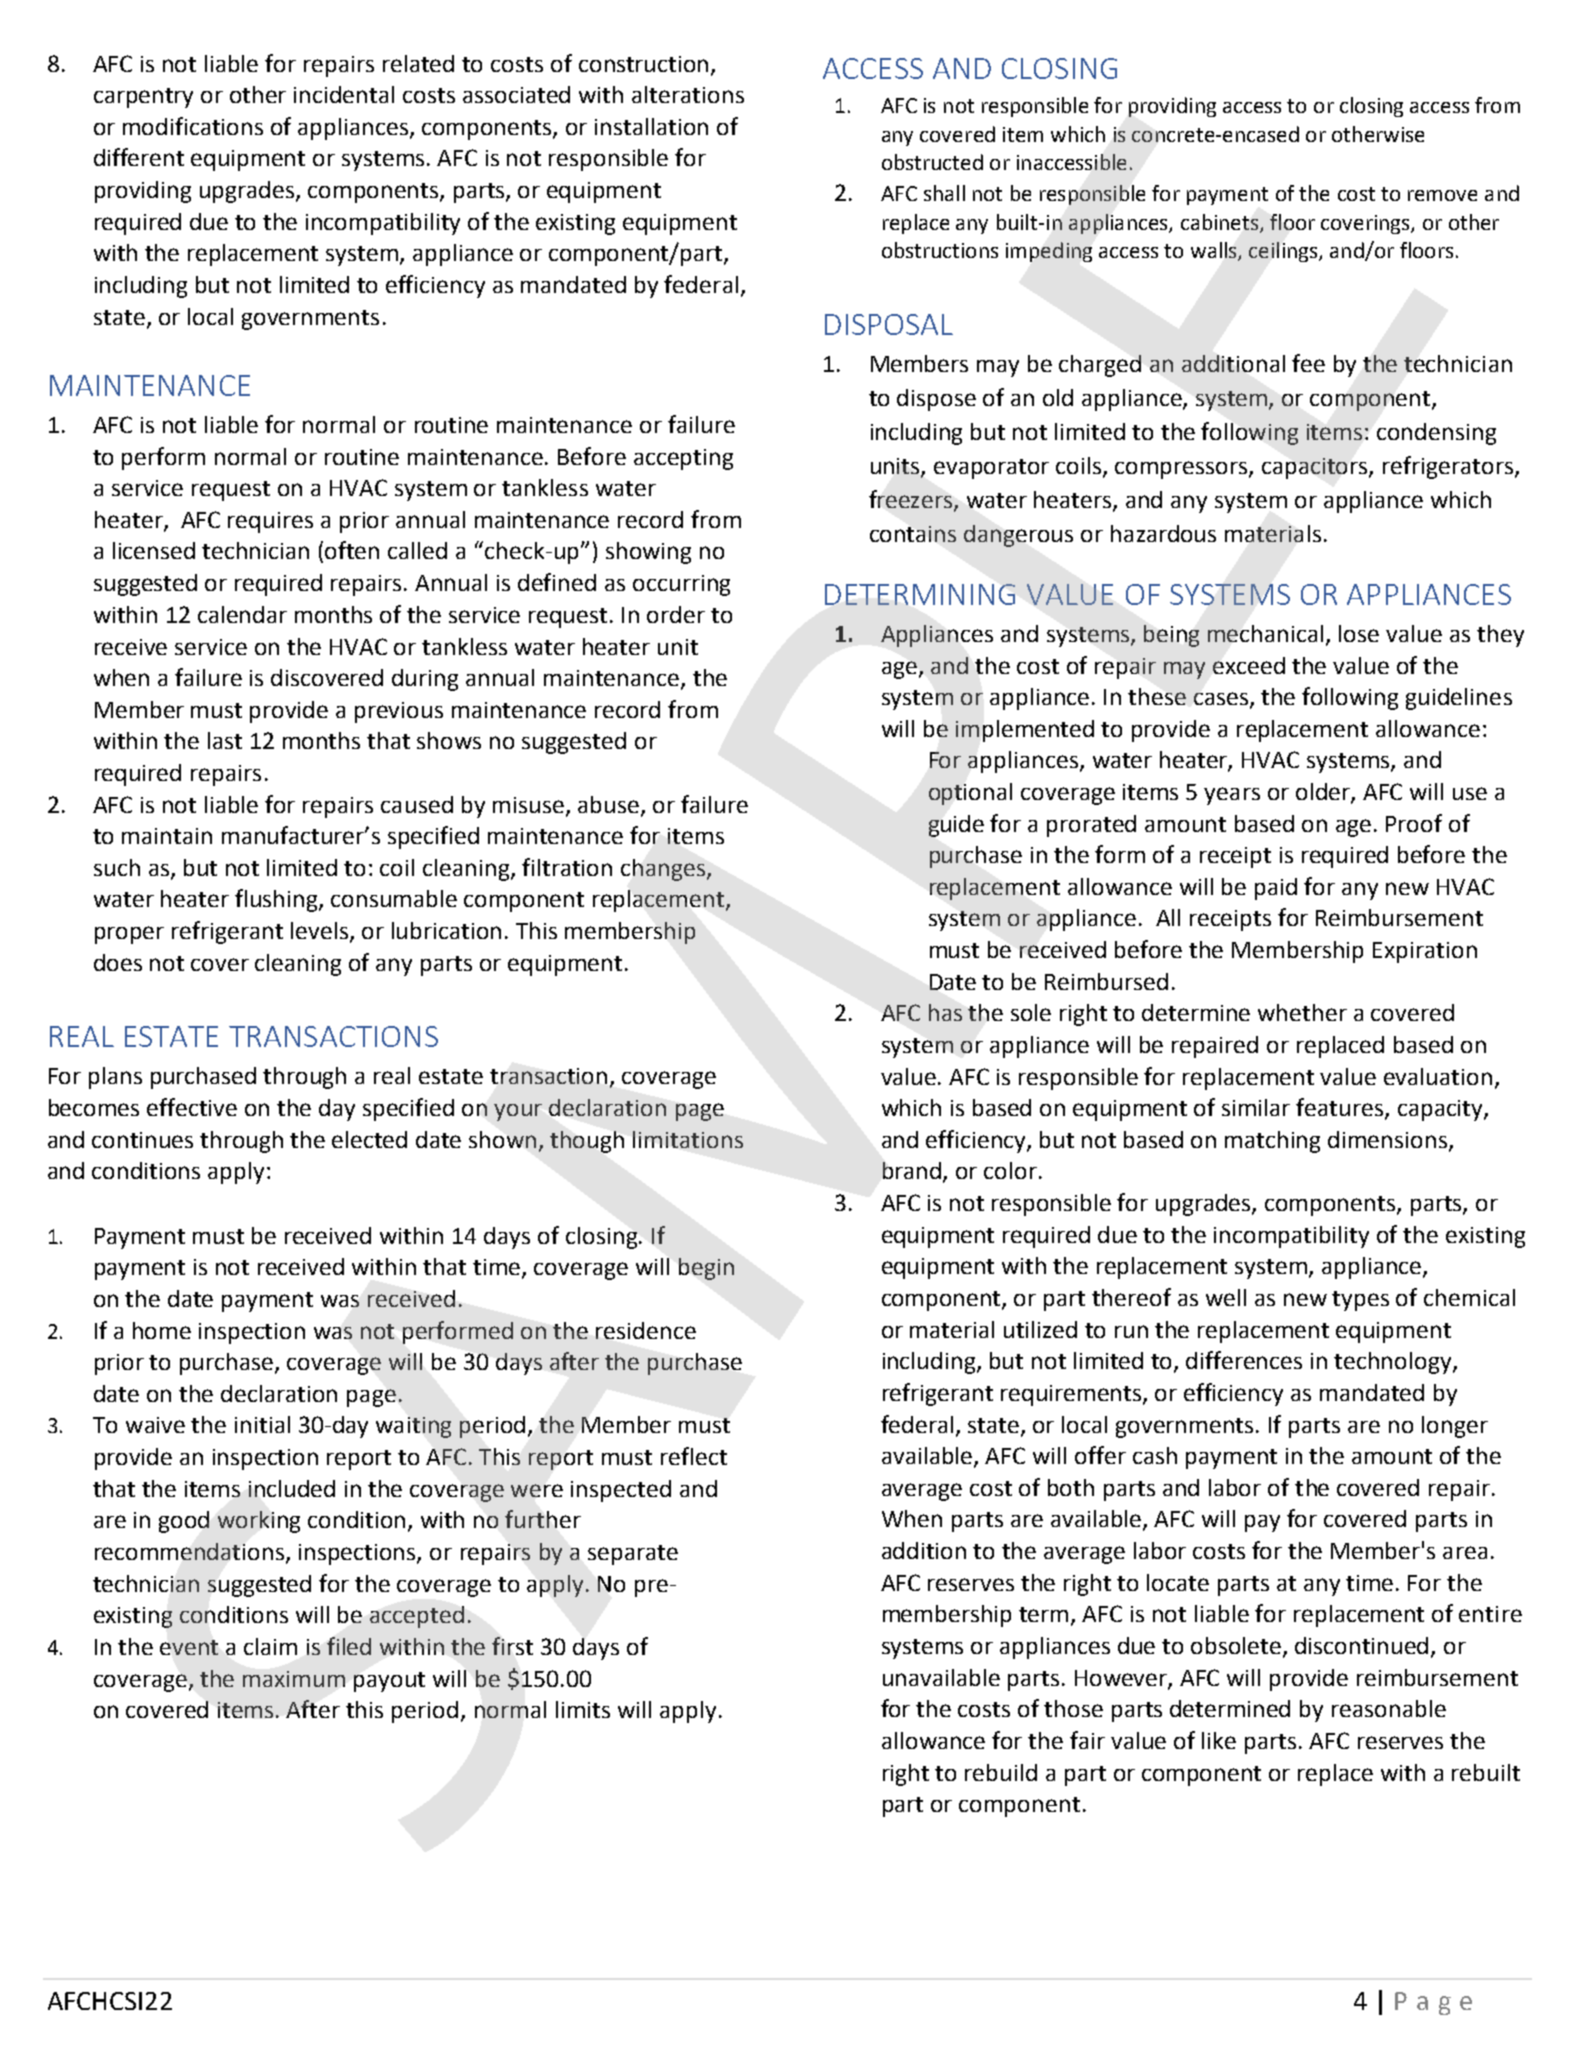 The image size is (1586, 2052). I want to click on paid, so click(1276, 889).
